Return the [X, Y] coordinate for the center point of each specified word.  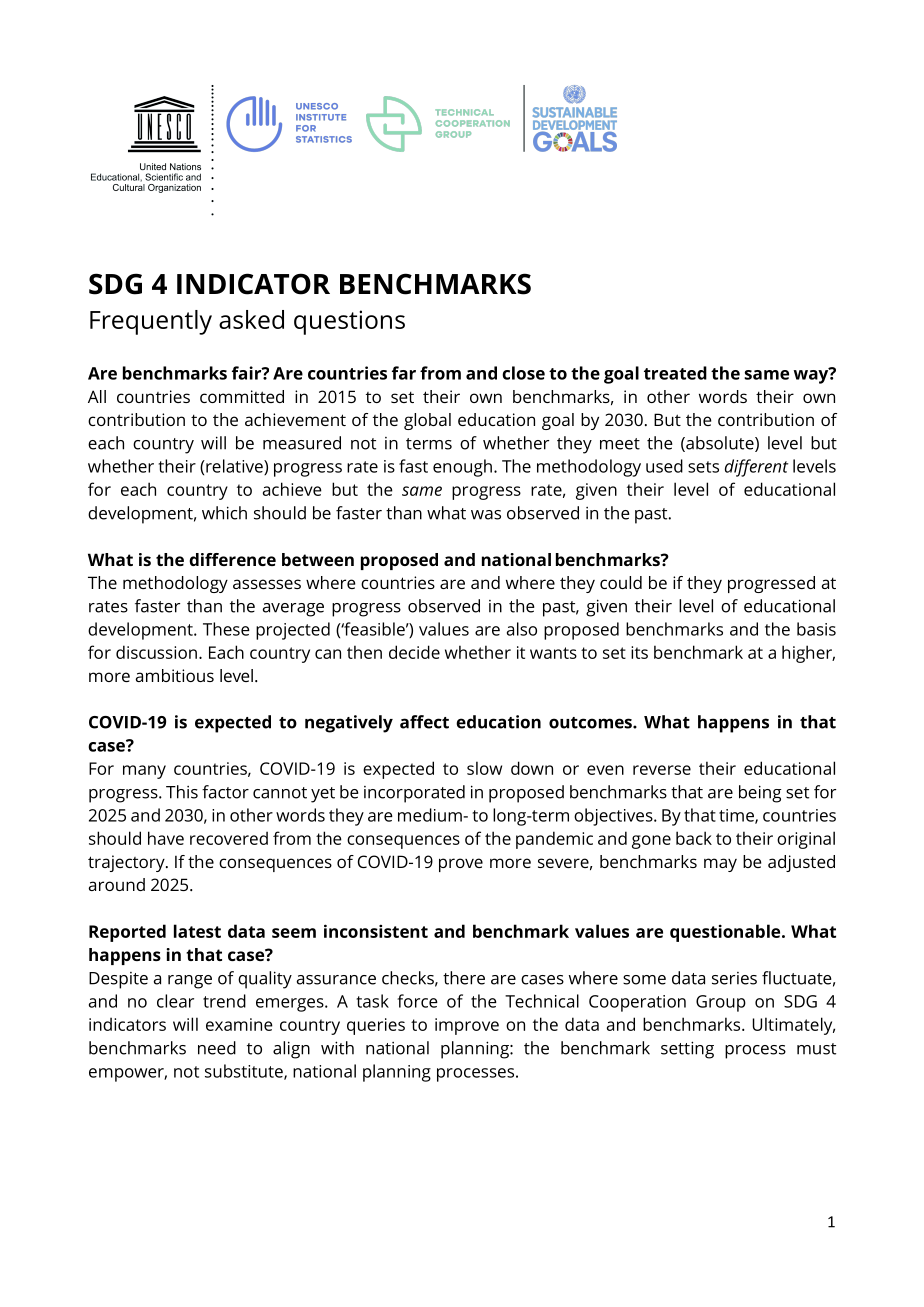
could [621, 582]
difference [232, 559]
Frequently [151, 322]
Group [721, 1003]
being [760, 794]
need [217, 1048]
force [417, 1001]
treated [675, 373]
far [404, 373]
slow [484, 768]
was [486, 515]
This [182, 792]
